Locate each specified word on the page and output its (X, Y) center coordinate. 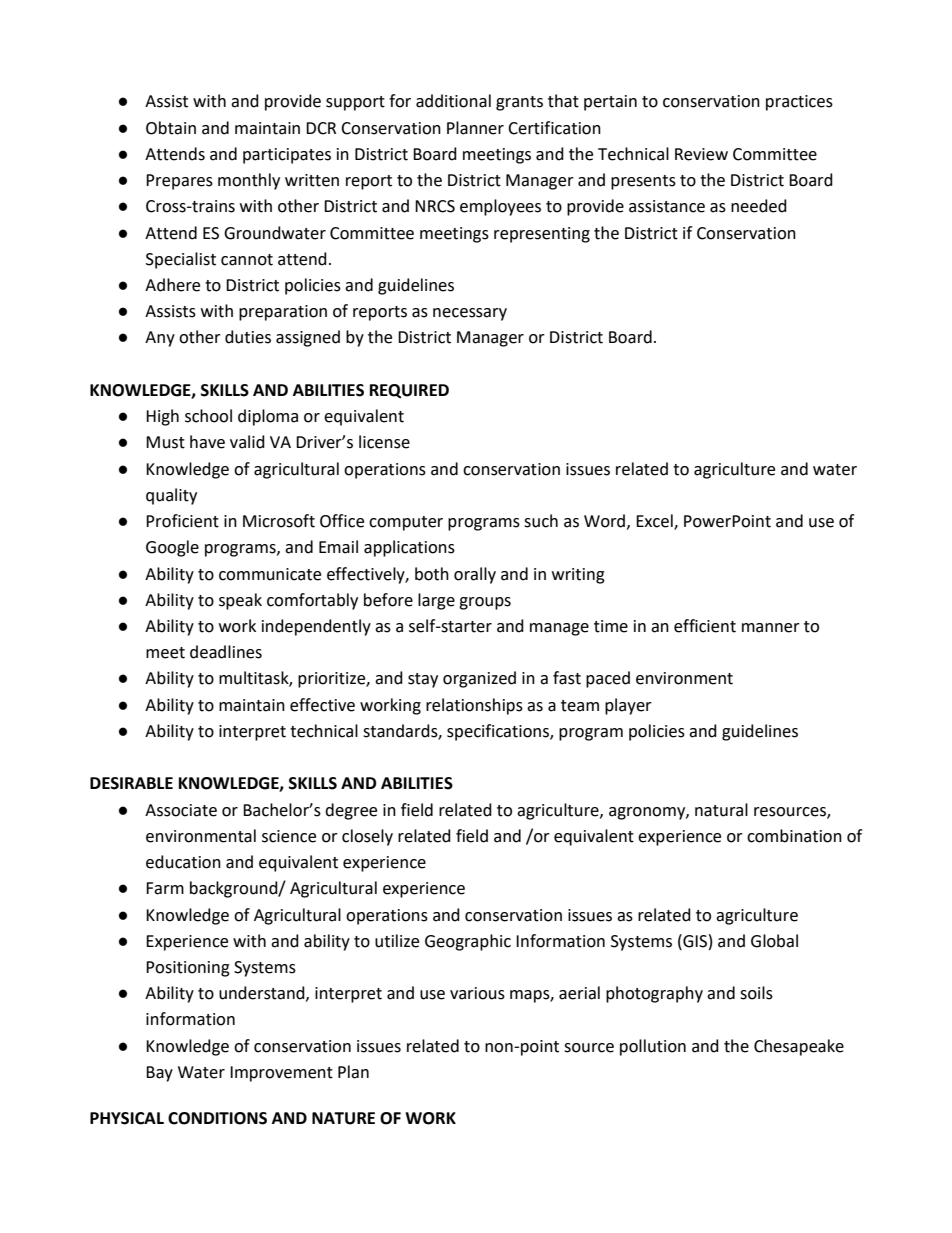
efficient (705, 626)
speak (240, 601)
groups (485, 603)
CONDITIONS (217, 1118)
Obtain (171, 128)
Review (701, 154)
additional (453, 101)
